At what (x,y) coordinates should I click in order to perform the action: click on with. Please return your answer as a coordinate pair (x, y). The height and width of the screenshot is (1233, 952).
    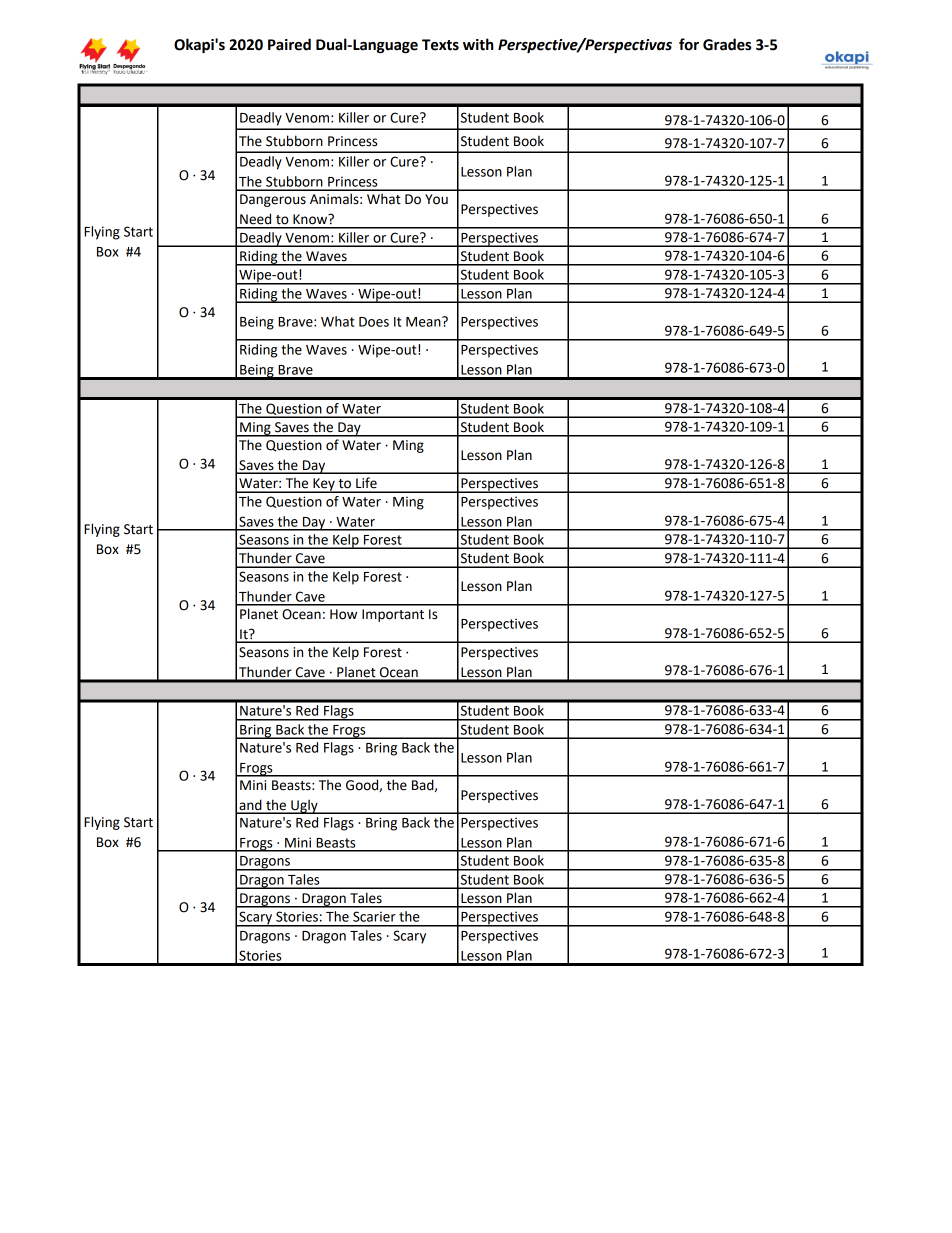
    Looking at the image, I should click on (478, 44).
